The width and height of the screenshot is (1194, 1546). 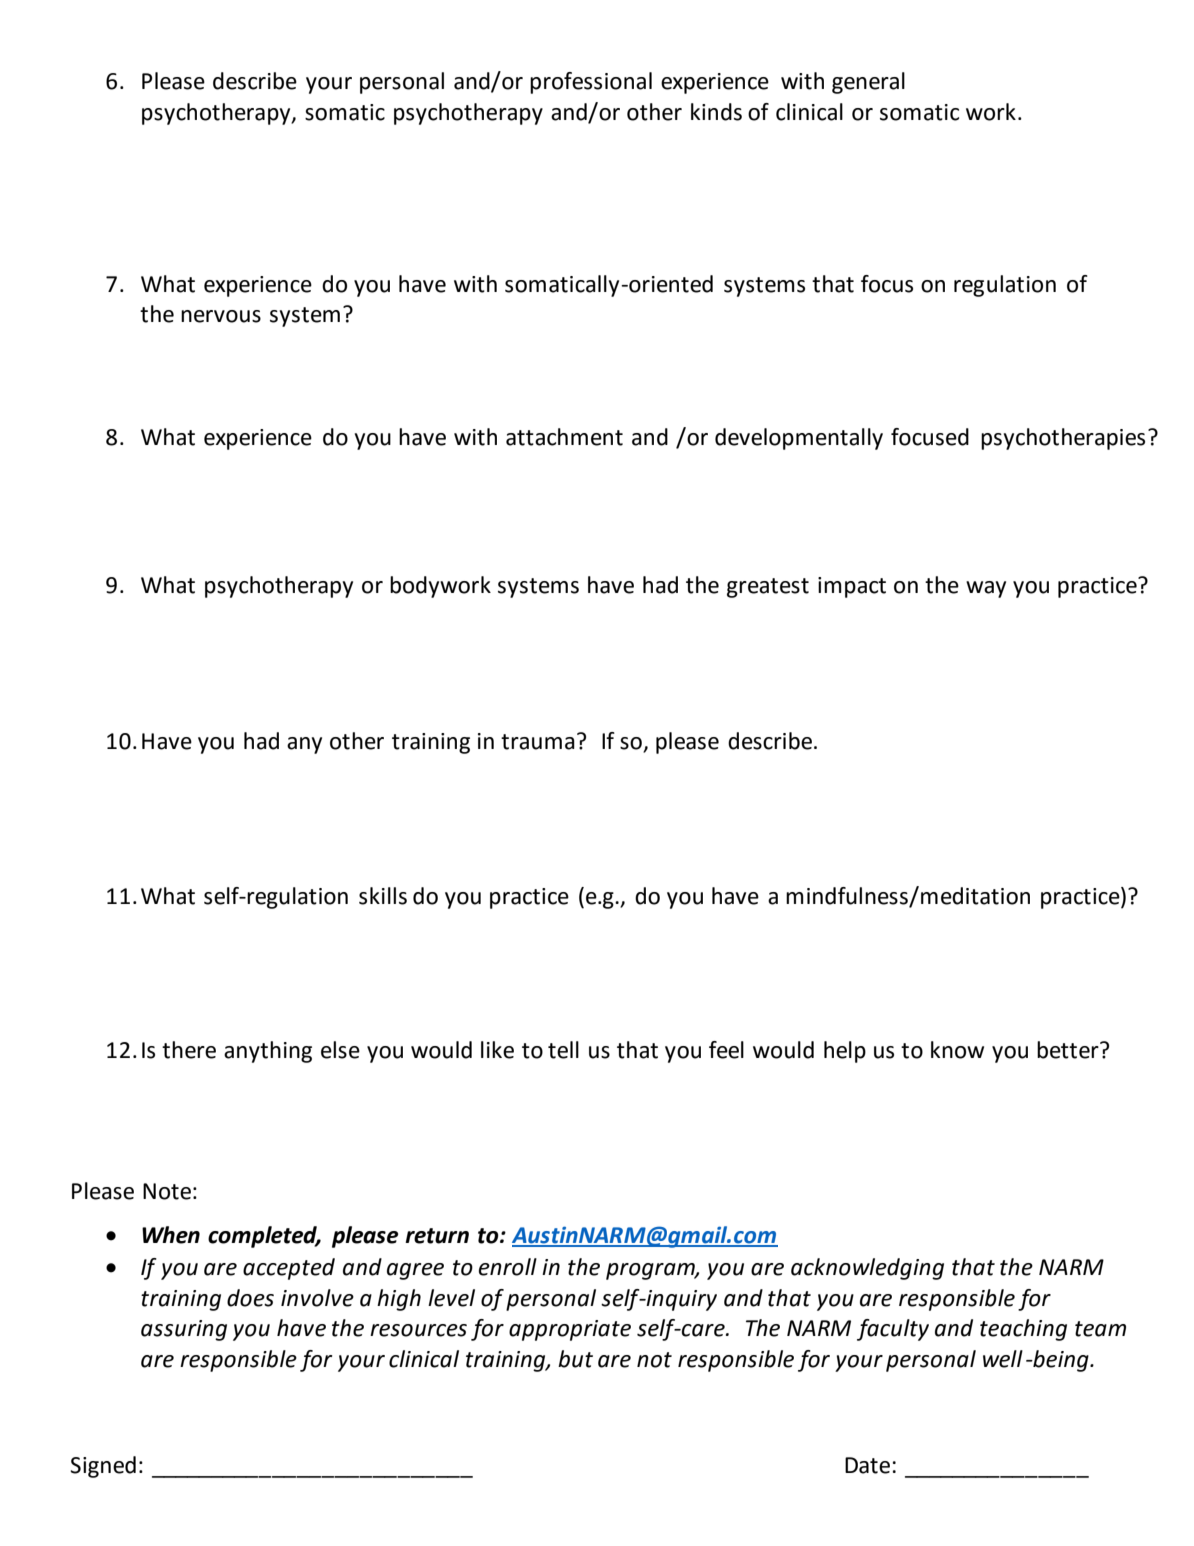 What do you see at coordinates (564, 437) in the screenshot?
I see `attachment` at bounding box center [564, 437].
